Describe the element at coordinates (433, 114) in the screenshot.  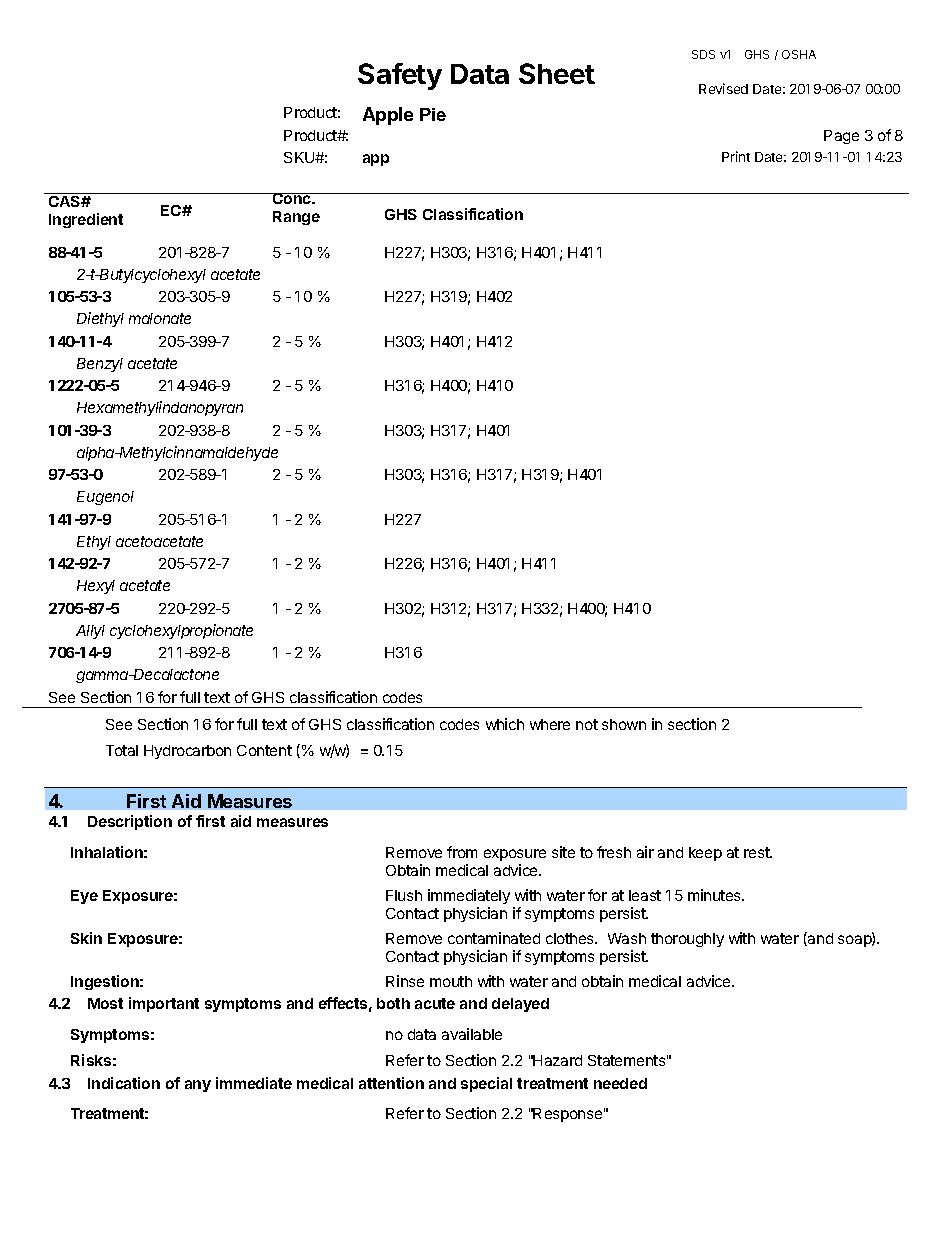
I see `Pie` at that location.
